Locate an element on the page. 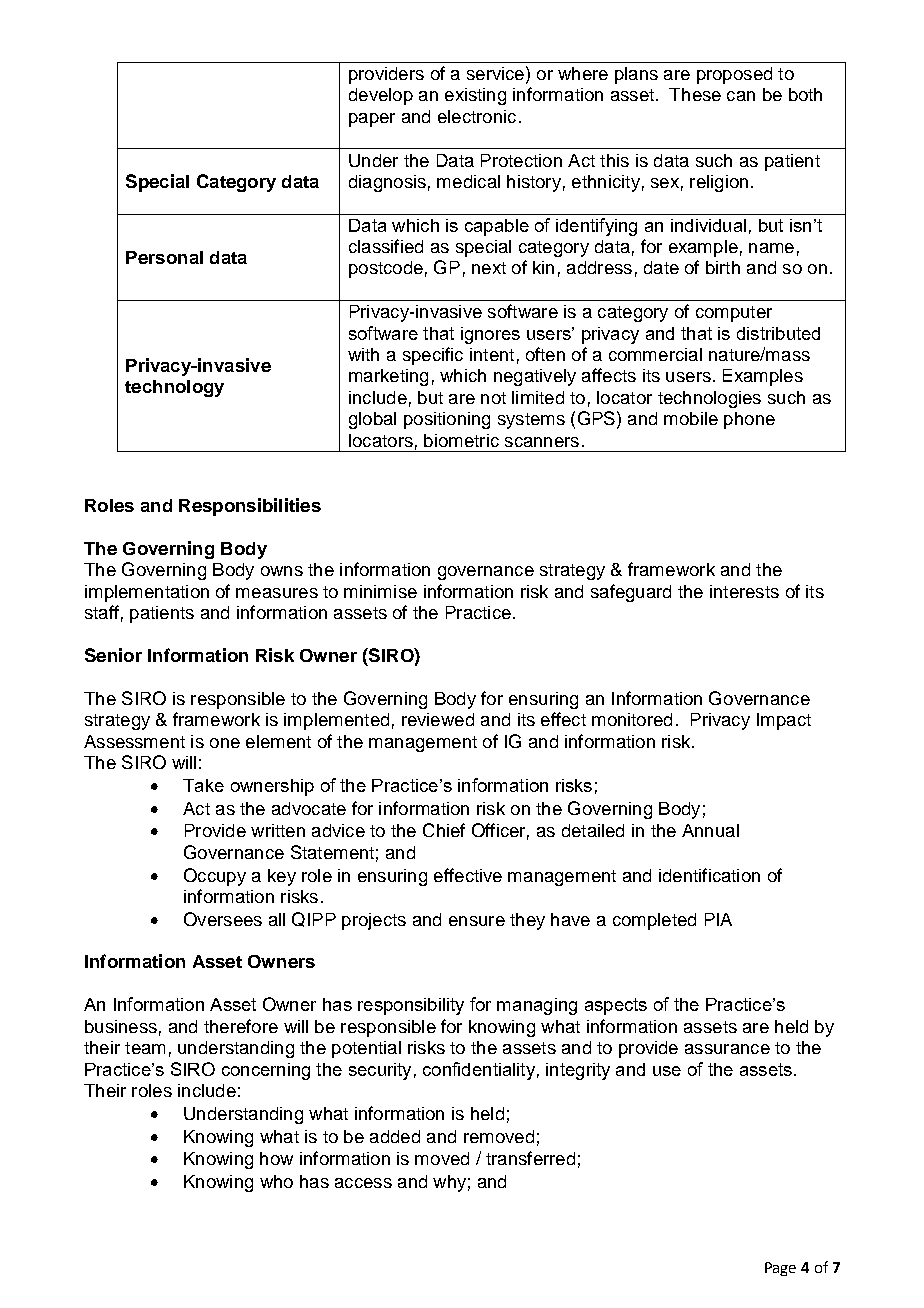  electronic is located at coordinates (477, 116).
